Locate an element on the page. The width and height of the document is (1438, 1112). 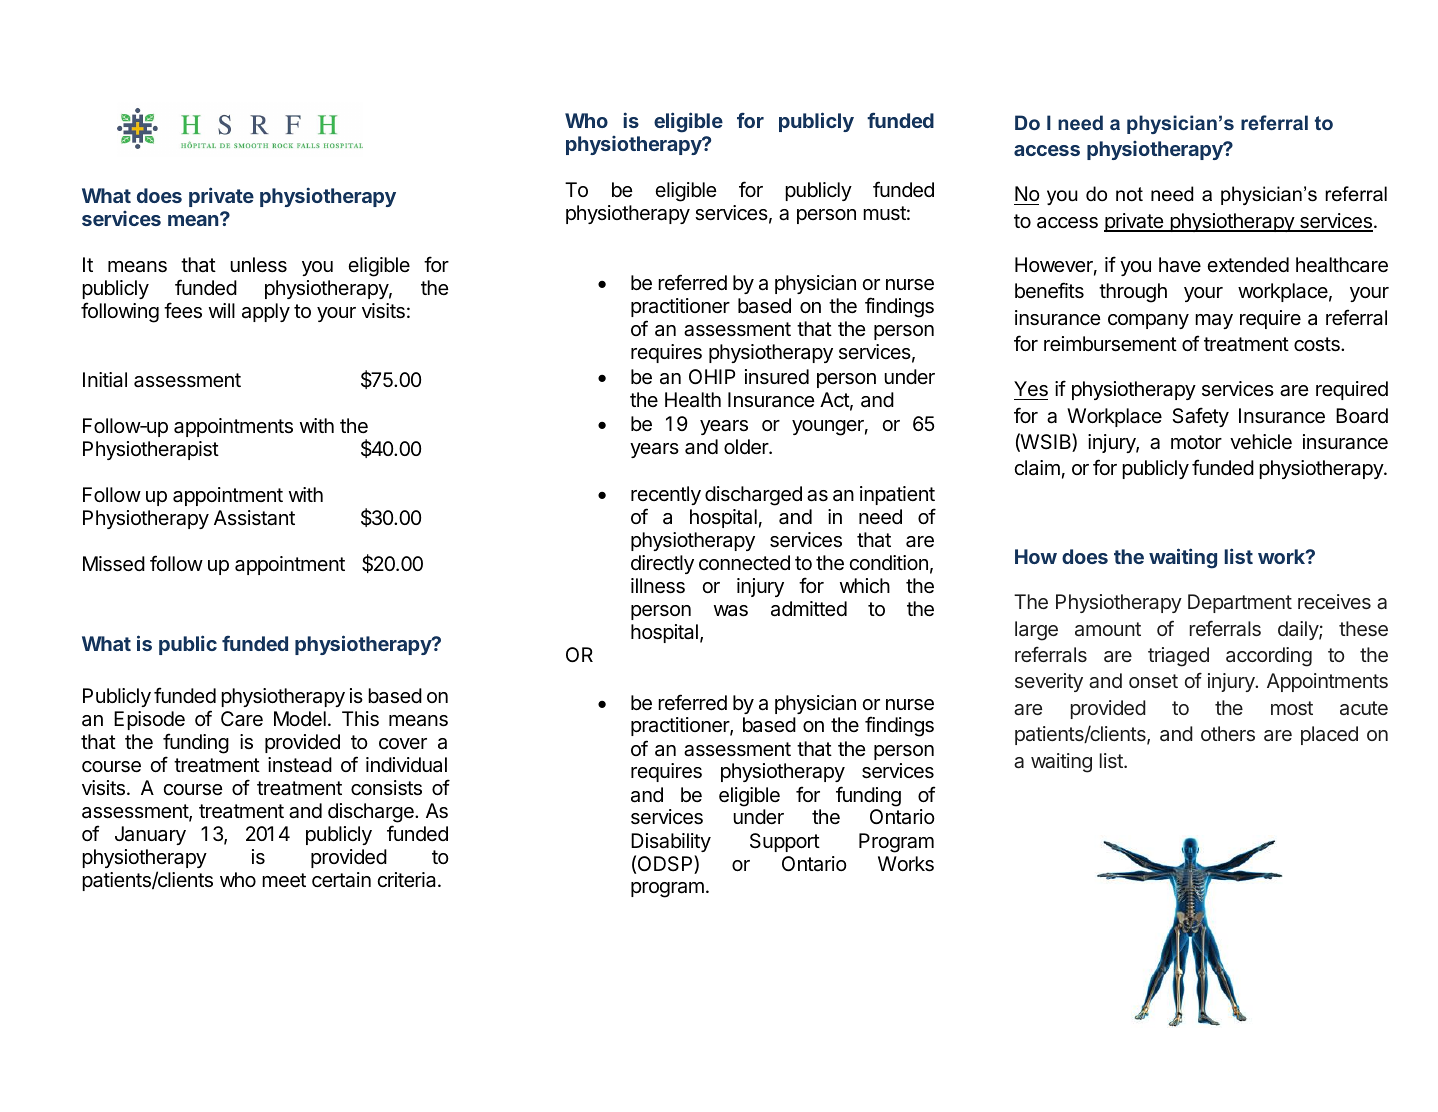
have is located at coordinates (1180, 265).
